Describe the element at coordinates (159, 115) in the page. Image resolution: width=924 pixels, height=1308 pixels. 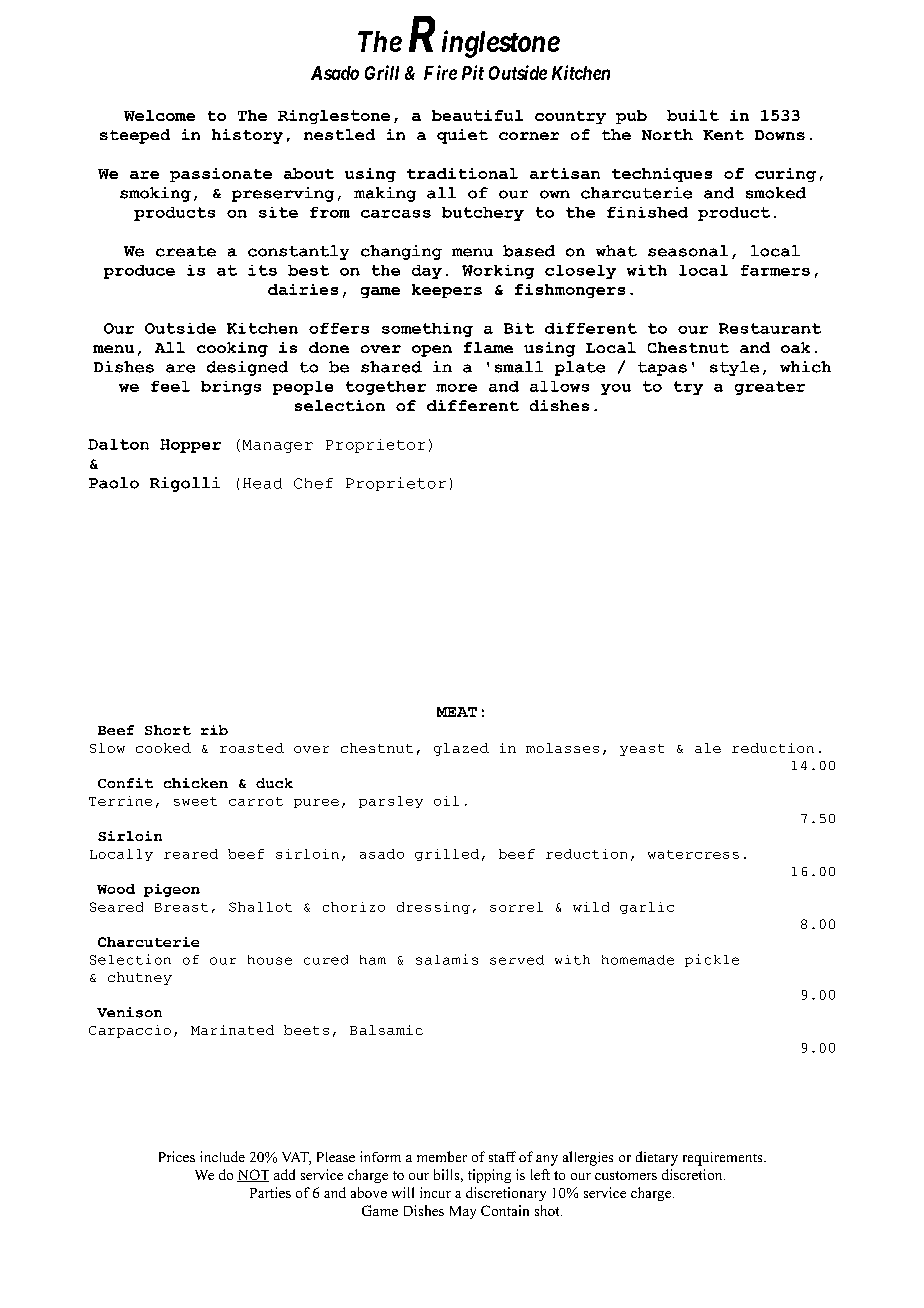
I see `Welcome` at that location.
